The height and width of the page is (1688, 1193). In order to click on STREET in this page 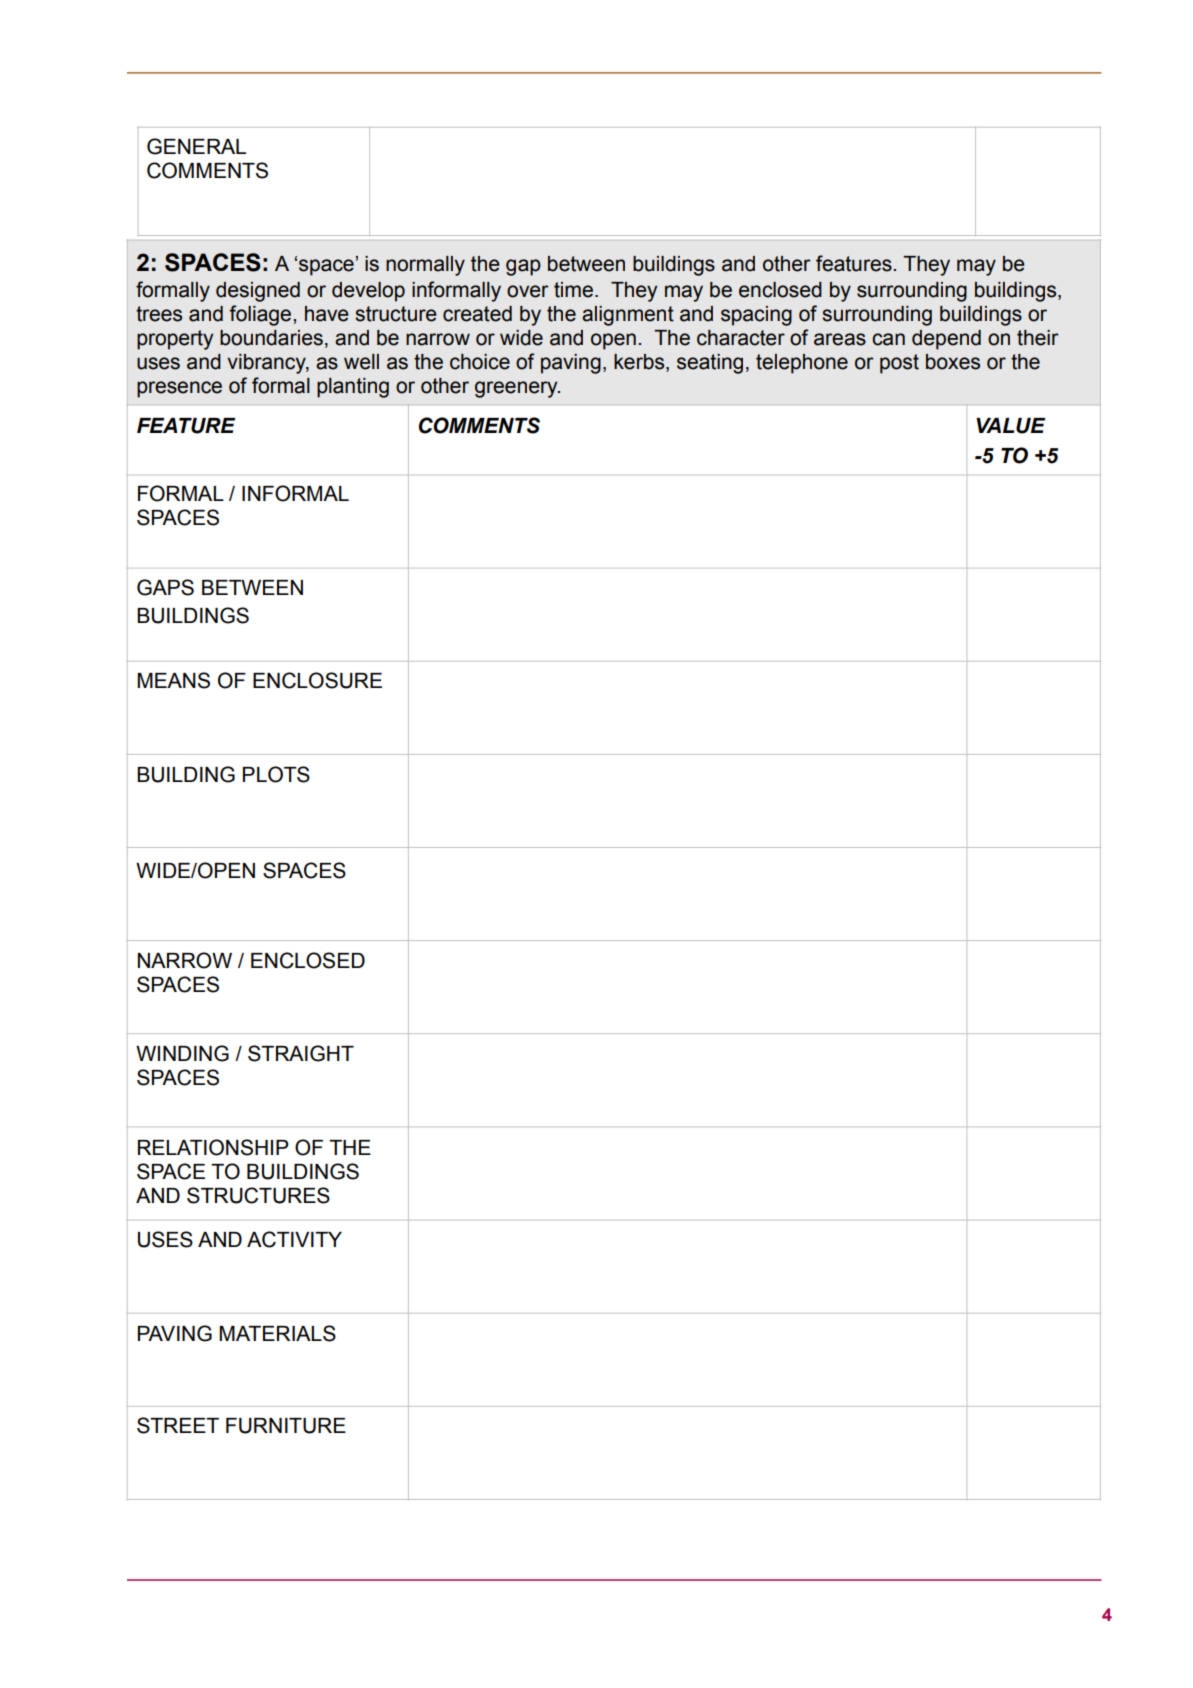, I will do `click(178, 1425)`.
